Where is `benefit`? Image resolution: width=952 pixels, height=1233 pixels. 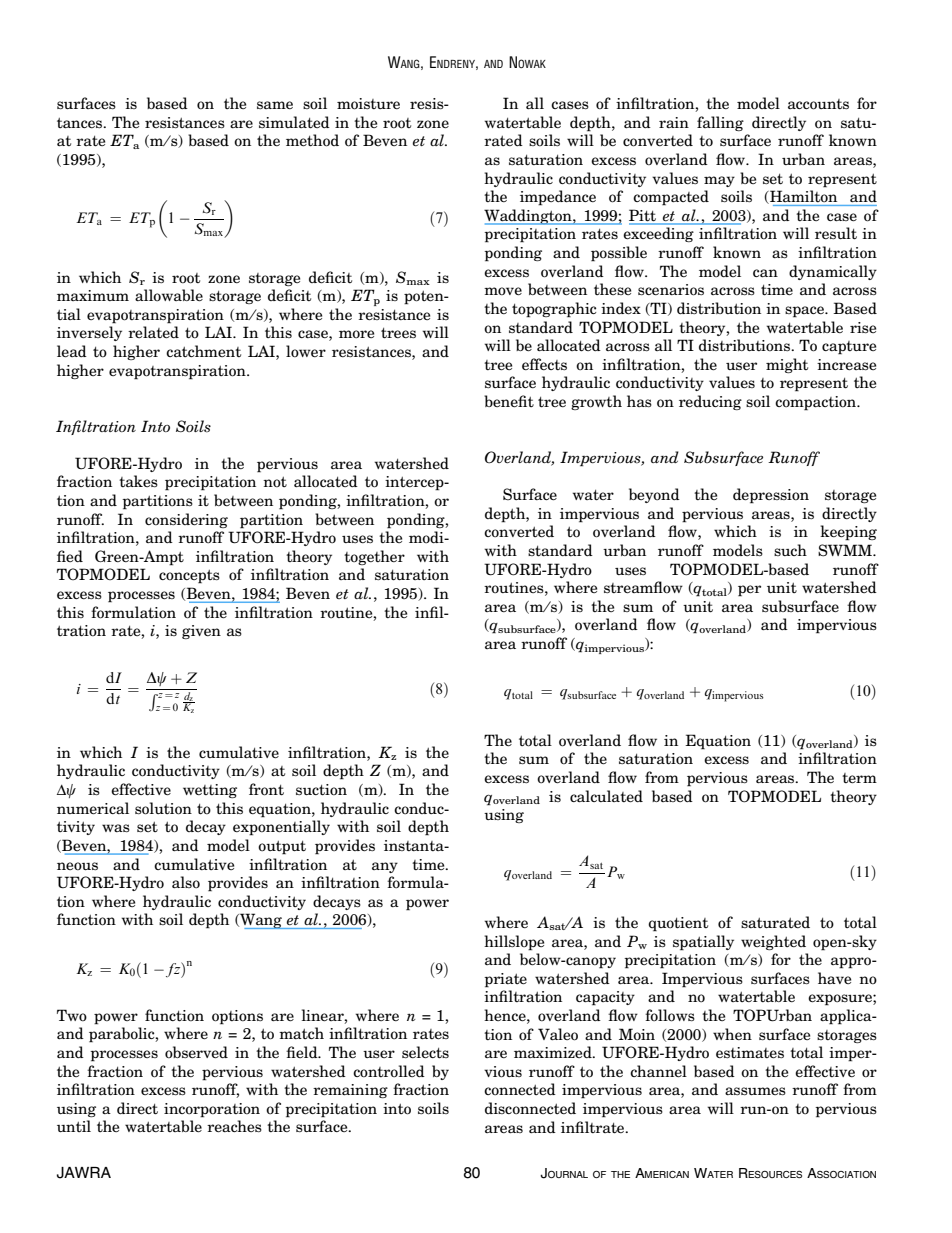
benefit is located at coordinates (509, 401).
